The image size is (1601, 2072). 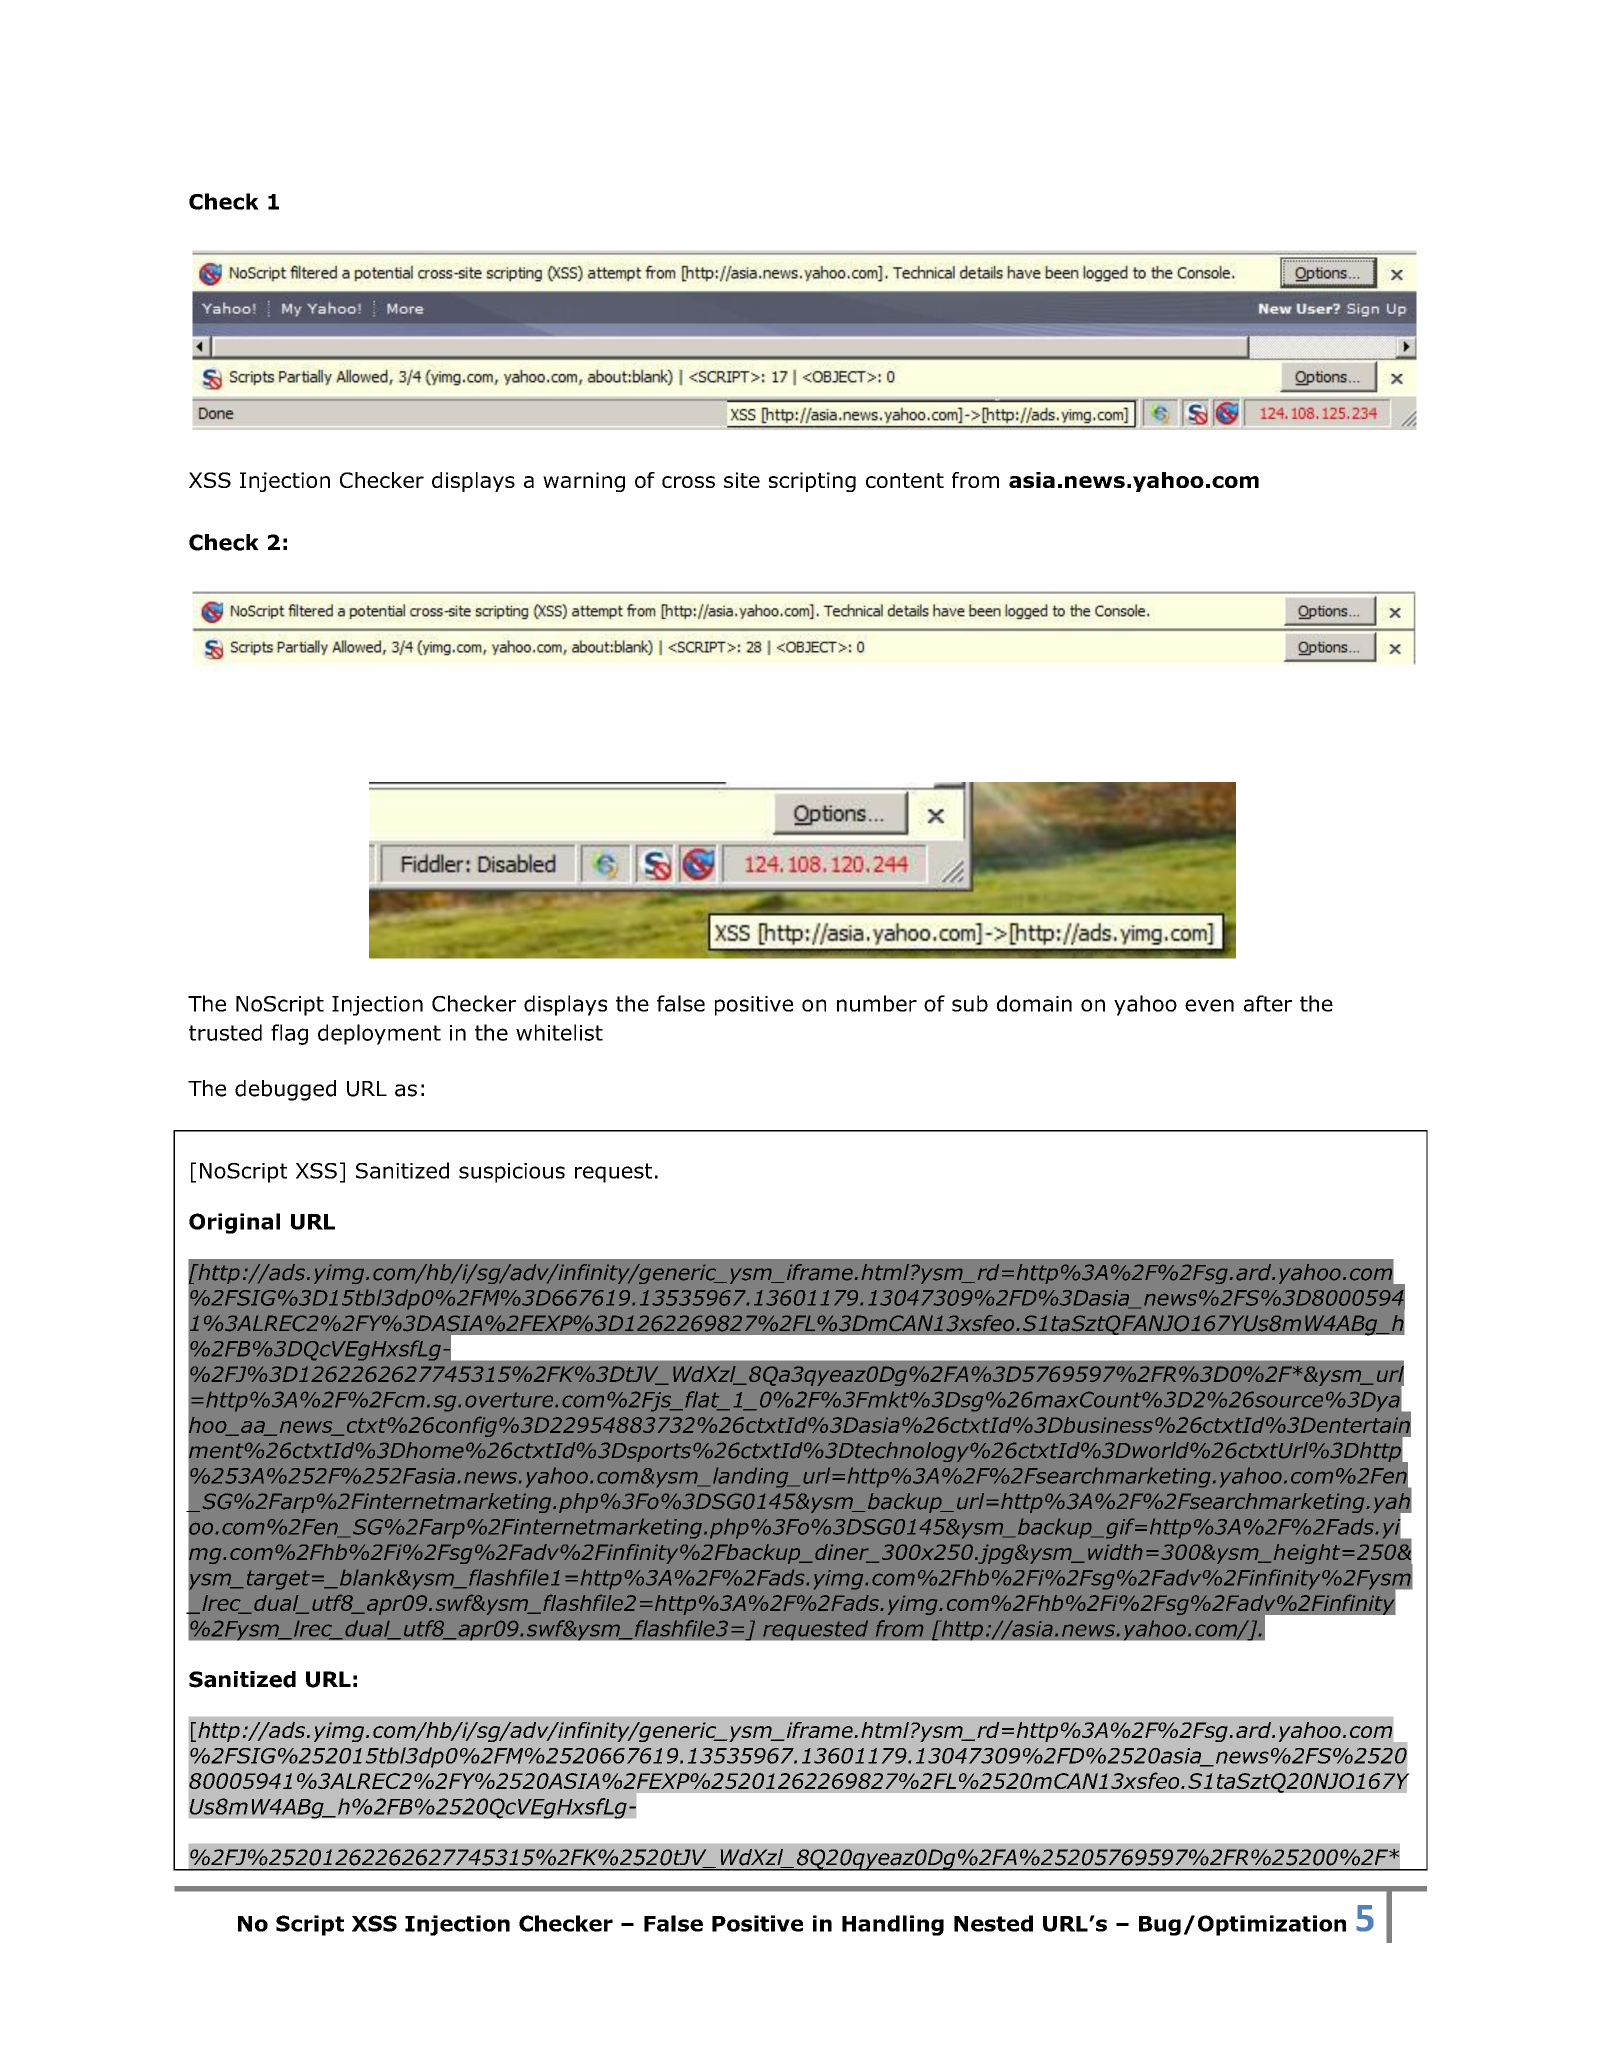 I want to click on Handling, so click(x=893, y=1925).
